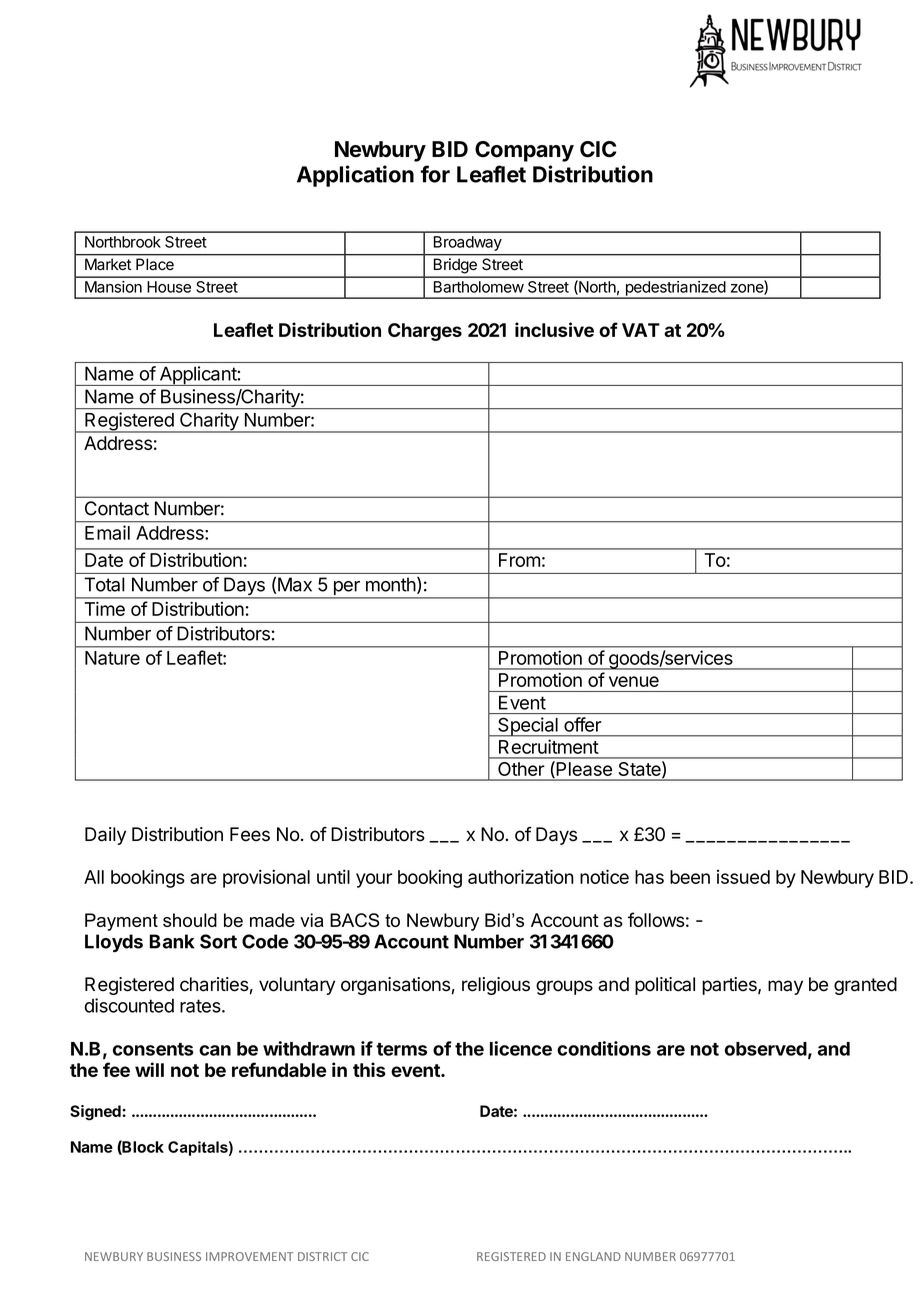 This page has height=1308, width=924. I want to click on Place, so click(155, 264).
